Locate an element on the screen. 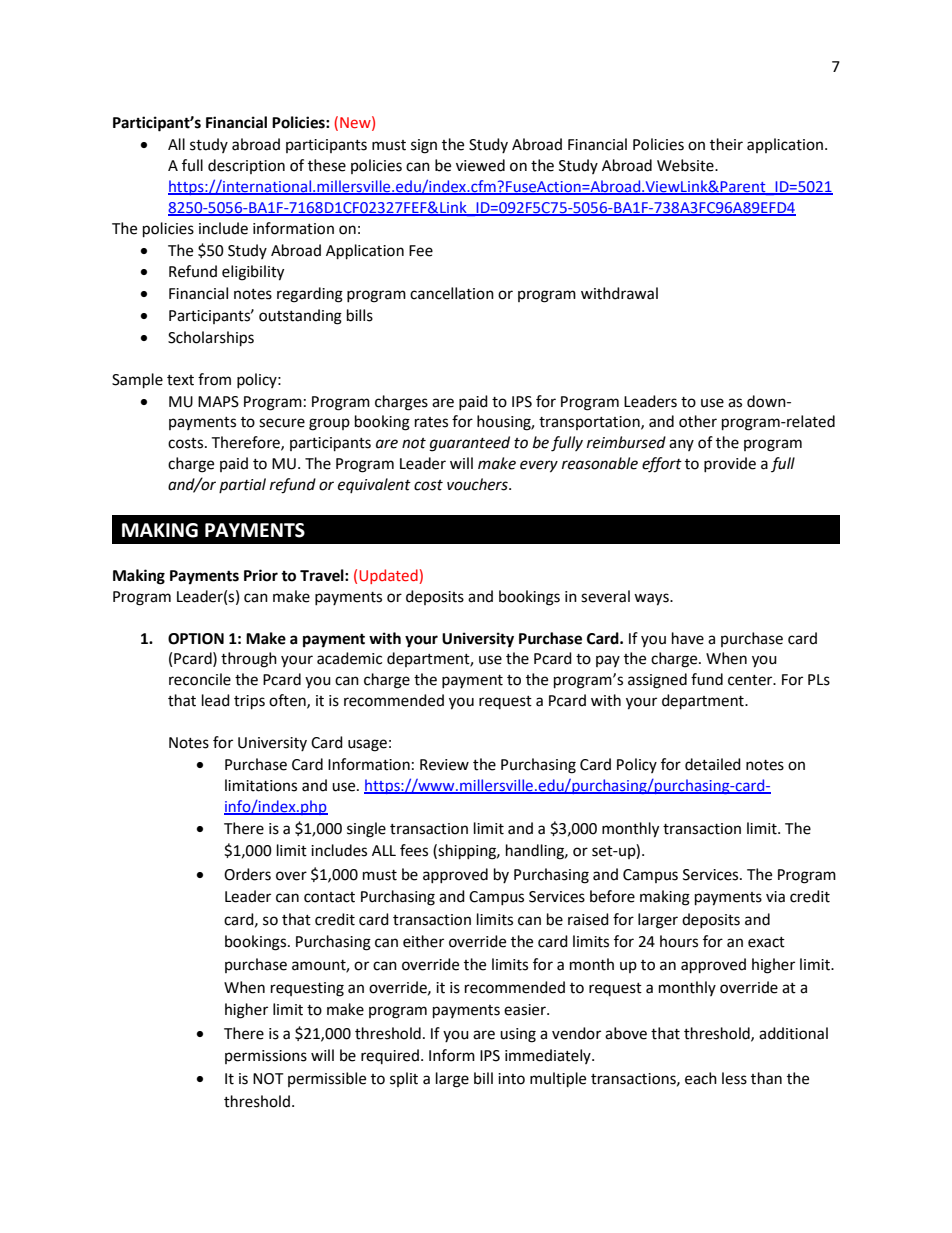  viewed is located at coordinates (480, 165).
